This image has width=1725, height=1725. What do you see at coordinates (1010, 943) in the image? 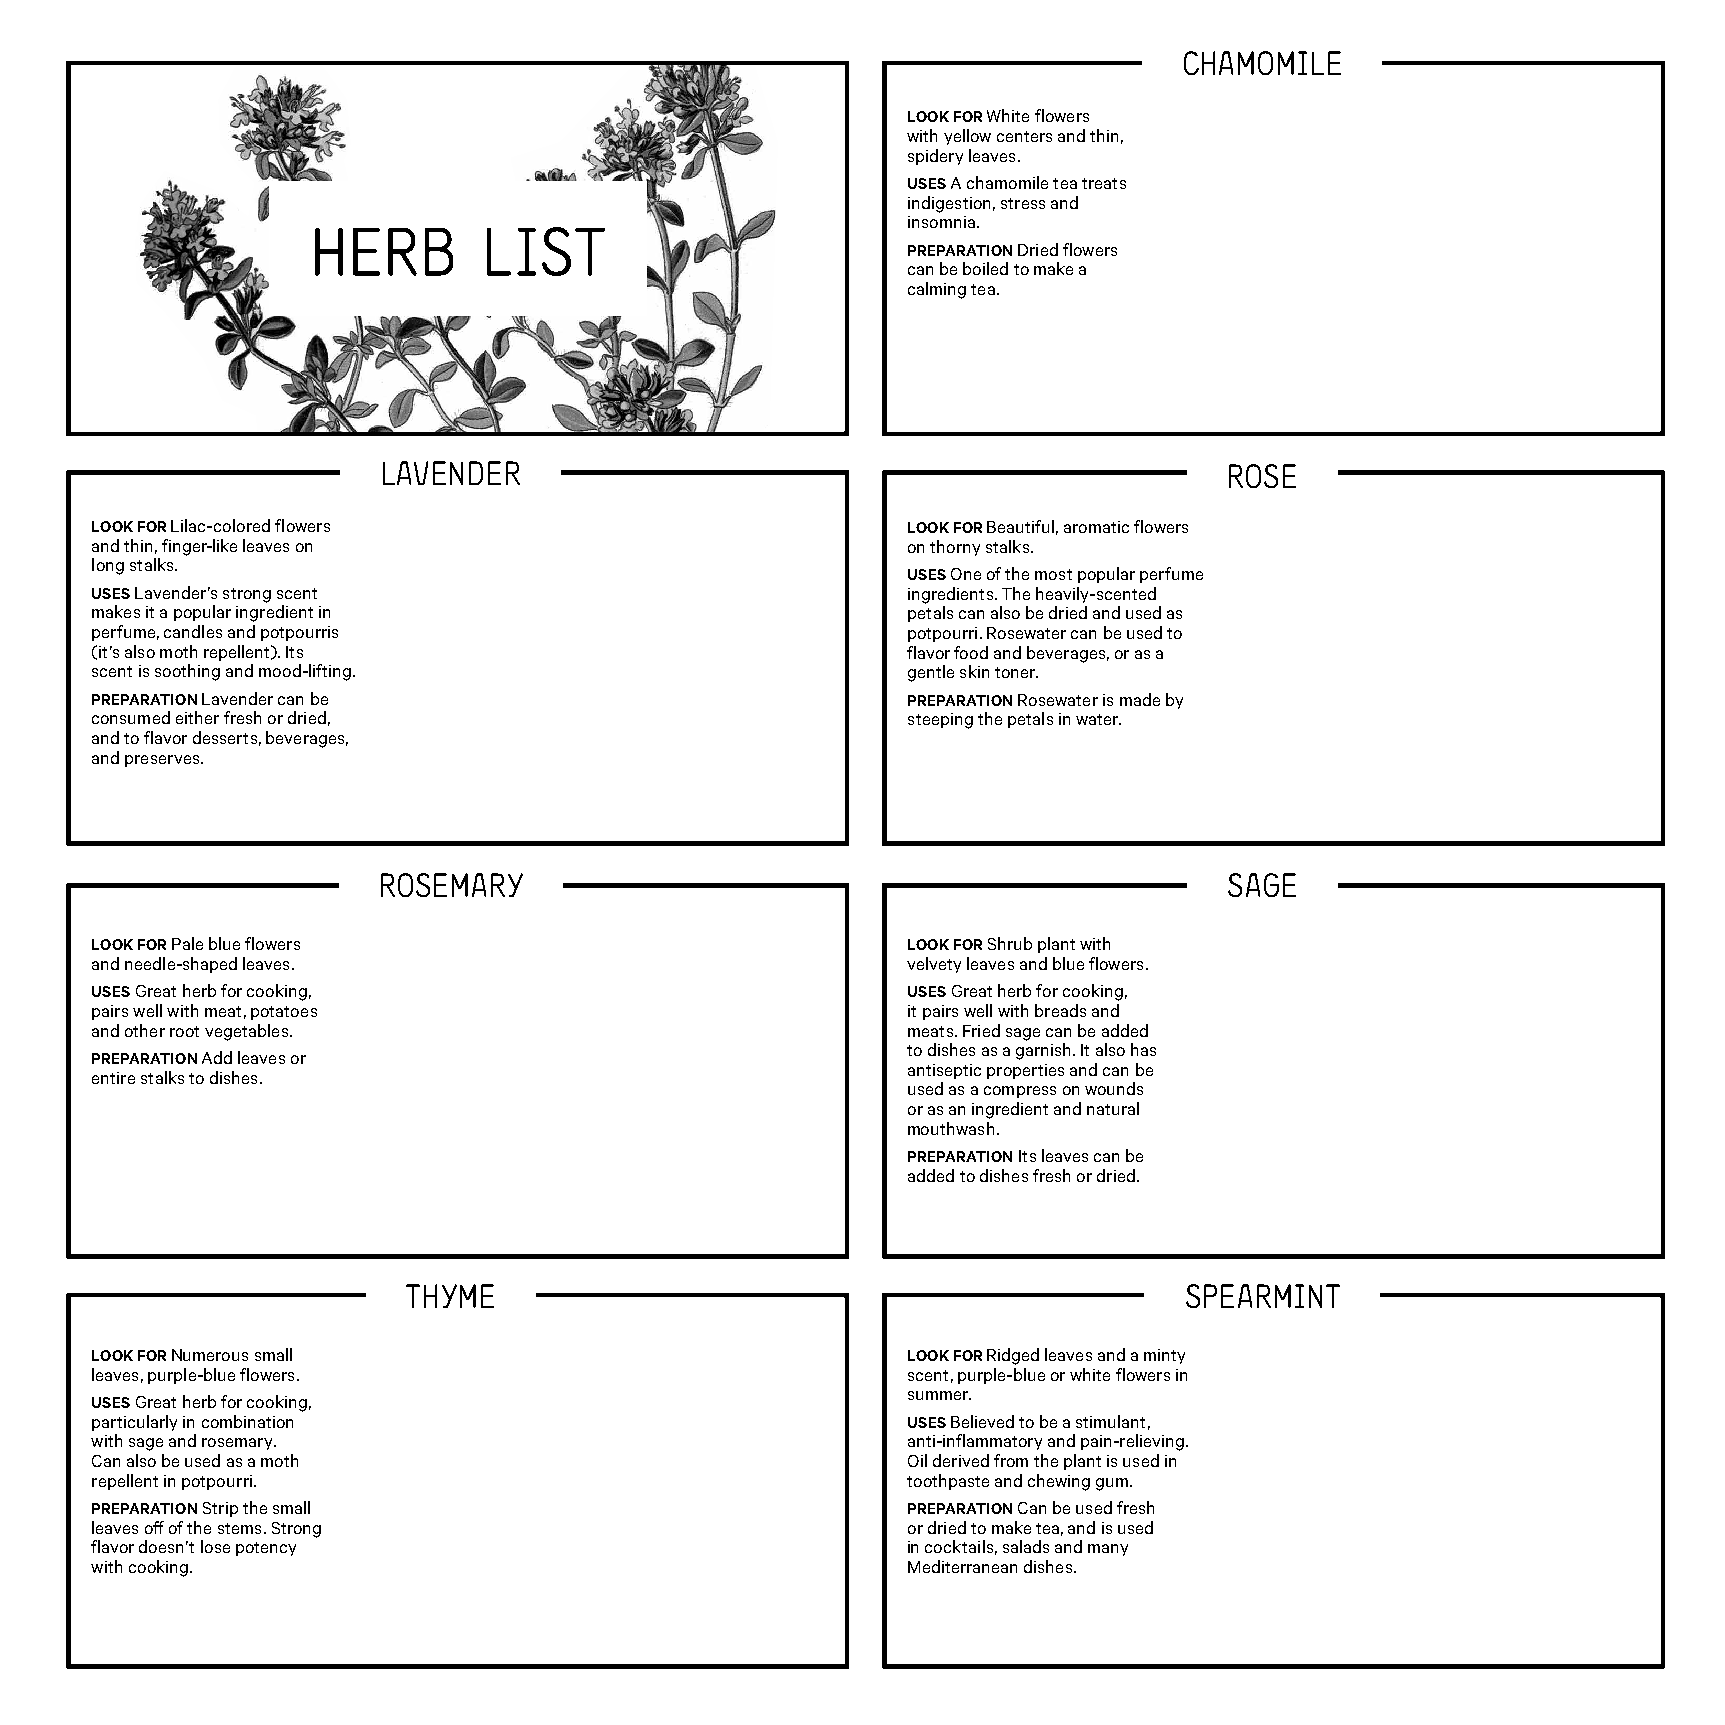
I see `Shrub` at bounding box center [1010, 943].
